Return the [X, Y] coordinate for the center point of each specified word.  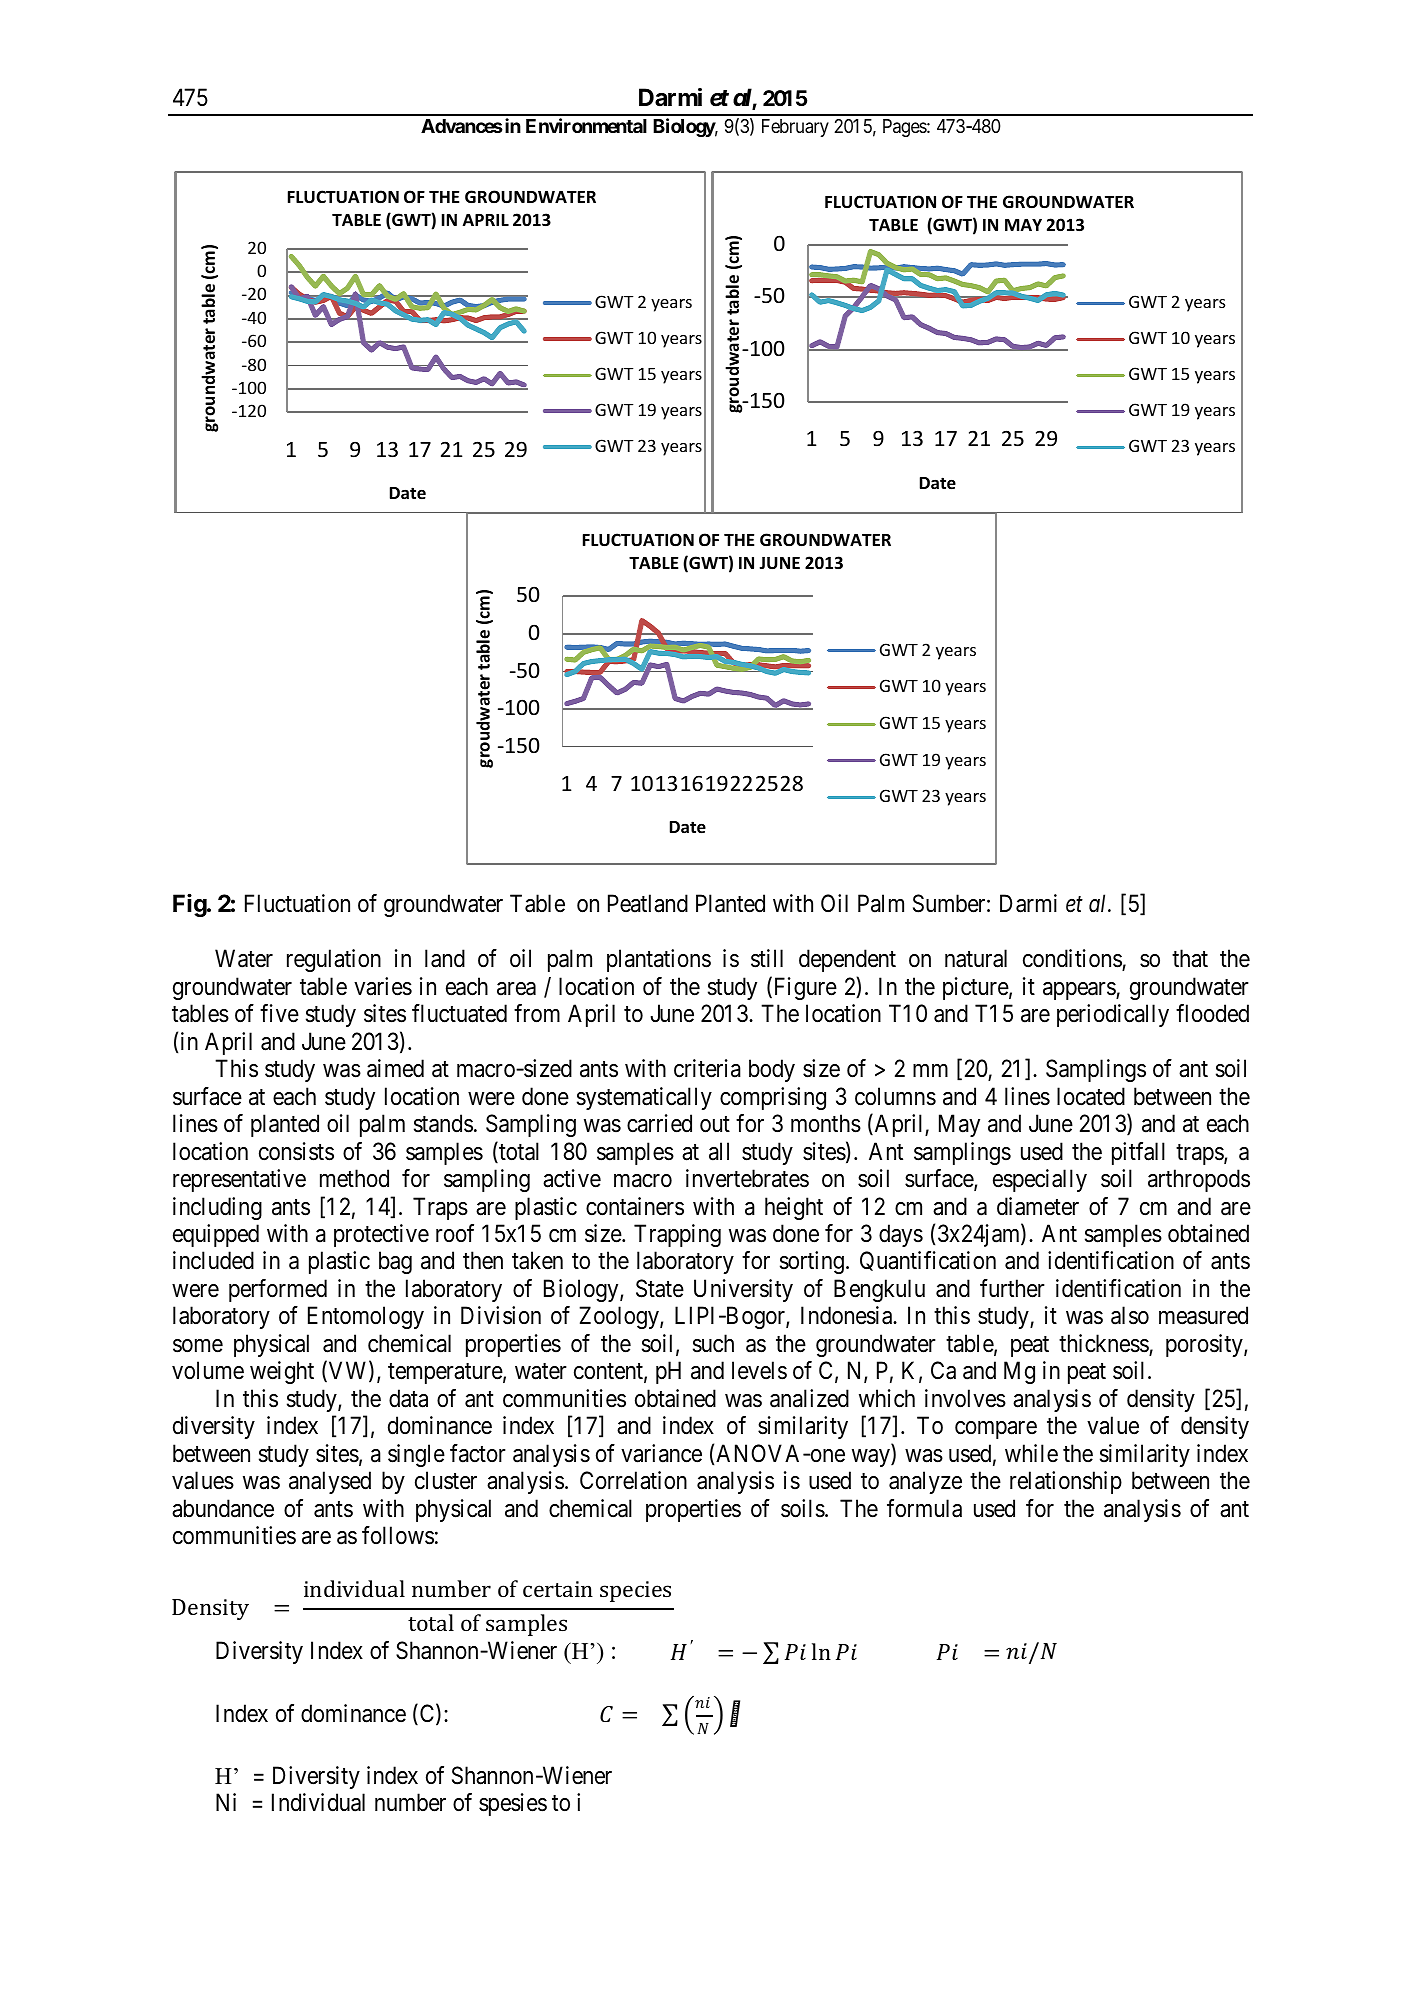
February [795, 128]
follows [398, 1535]
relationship [1066, 1482]
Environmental [586, 125]
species [635, 1591]
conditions [1073, 960]
